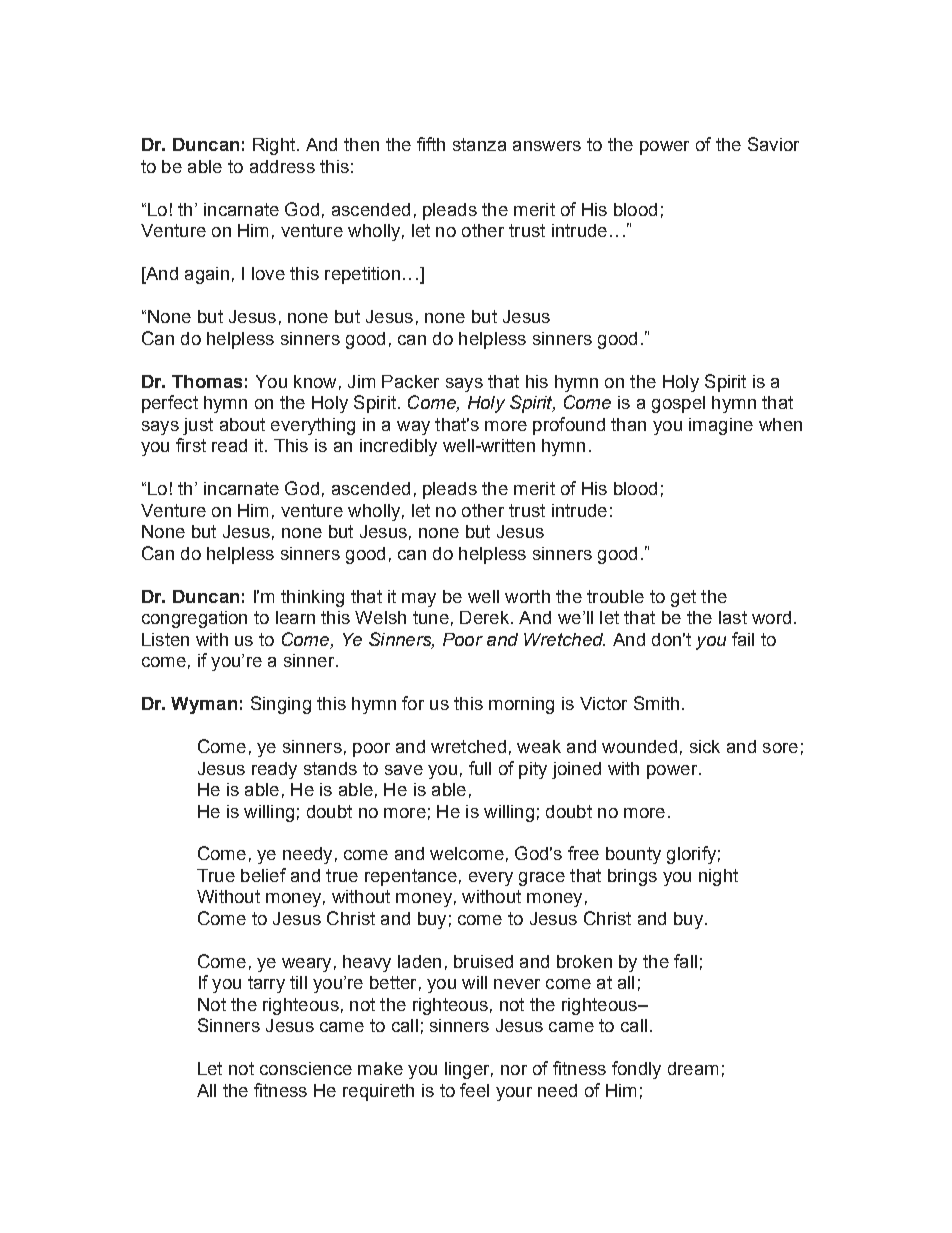 The width and height of the page is (952, 1233). Describe the element at coordinates (721, 426) in the page. I see `imagine` at that location.
